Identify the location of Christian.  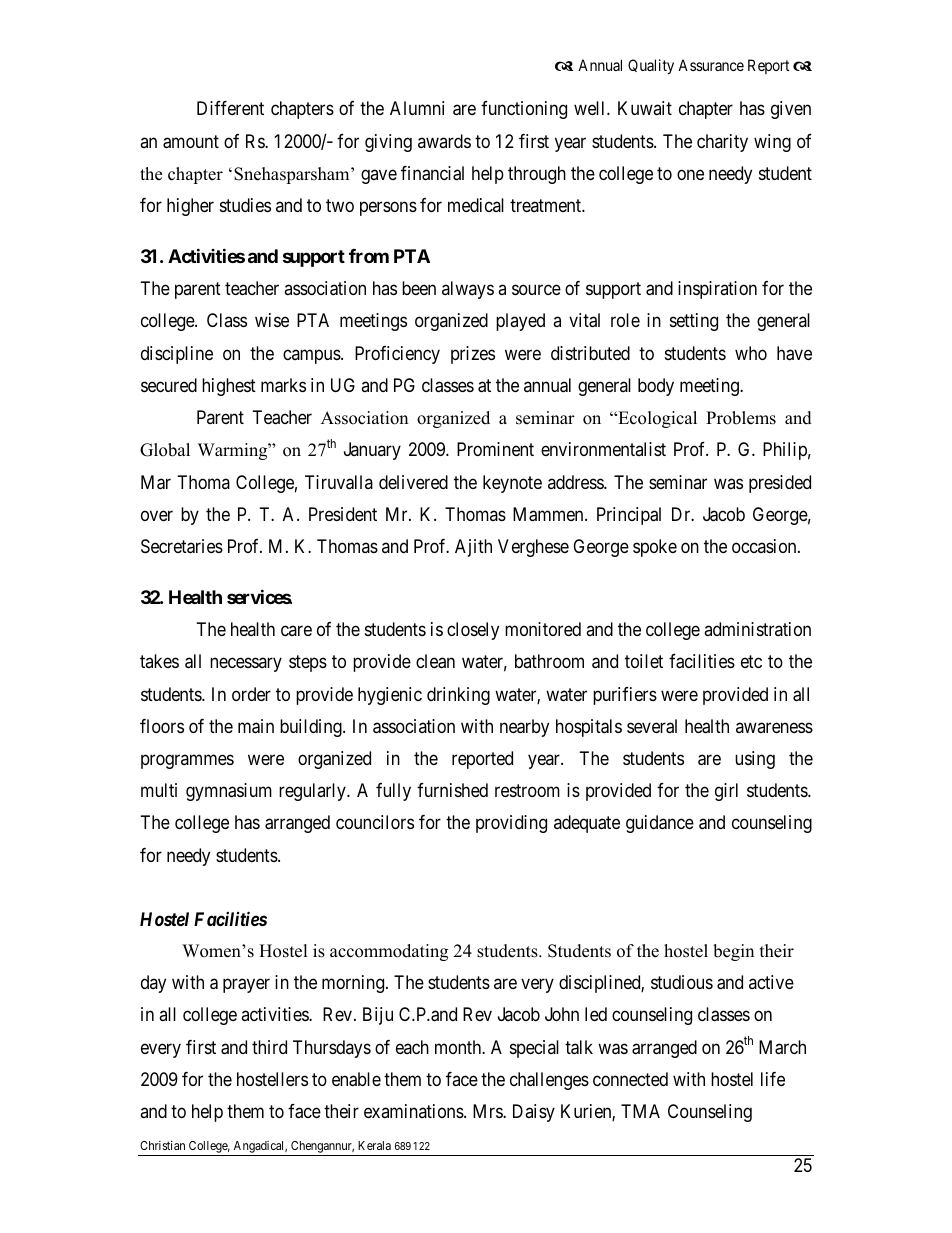
(162, 1145).
